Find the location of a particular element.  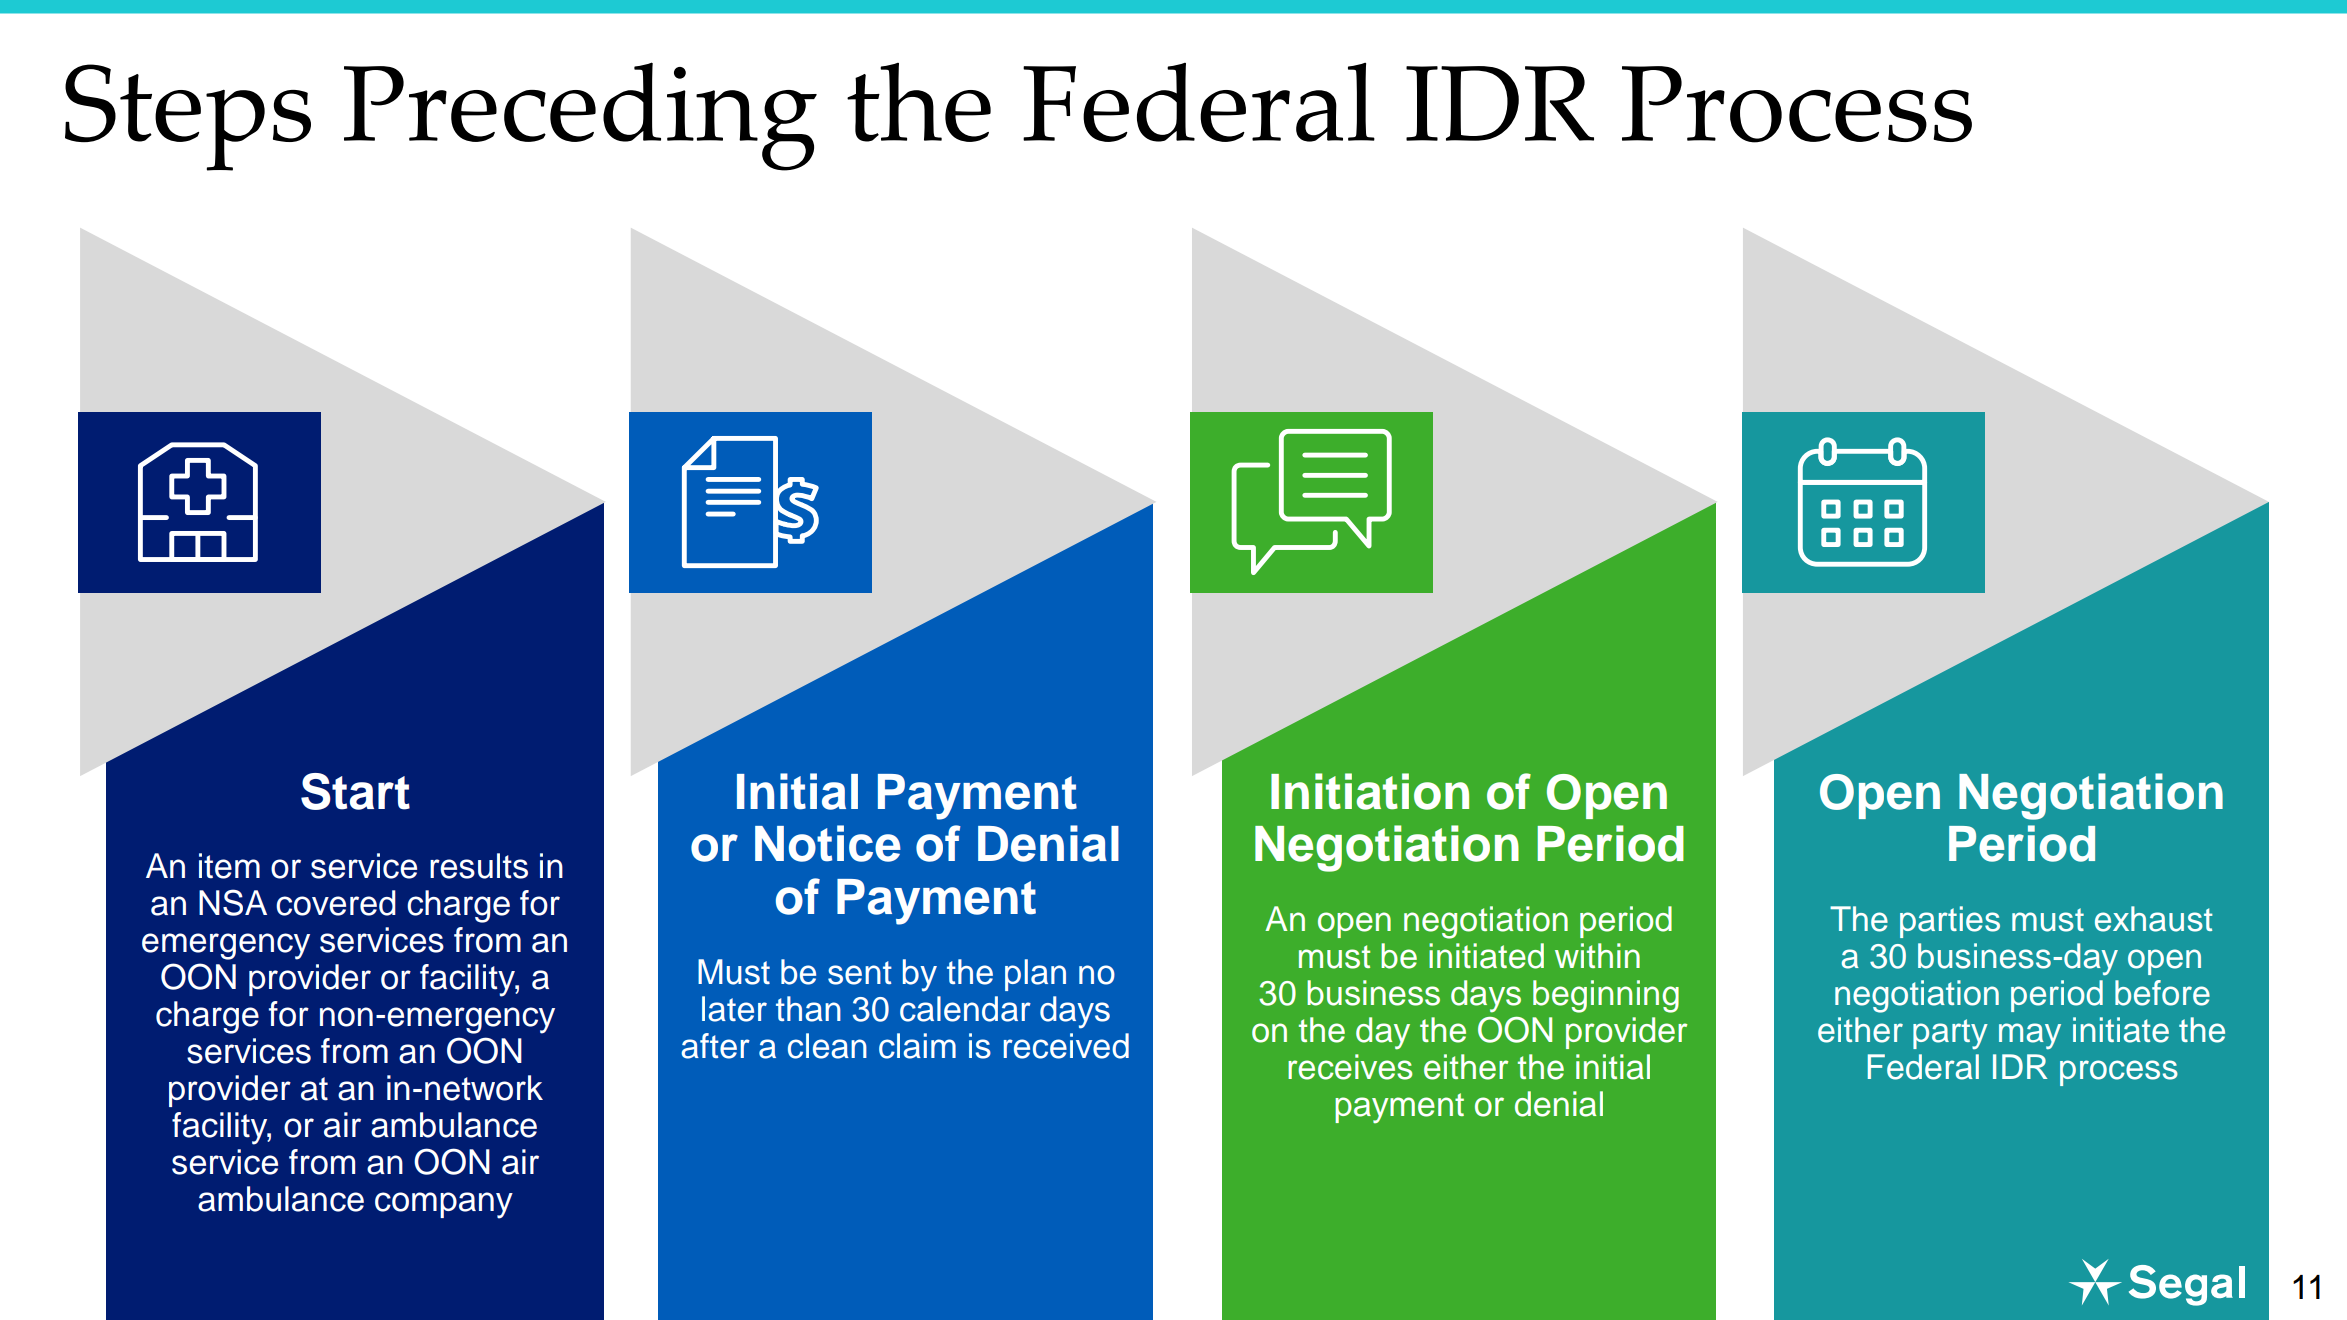

company is located at coordinates (444, 1205).
